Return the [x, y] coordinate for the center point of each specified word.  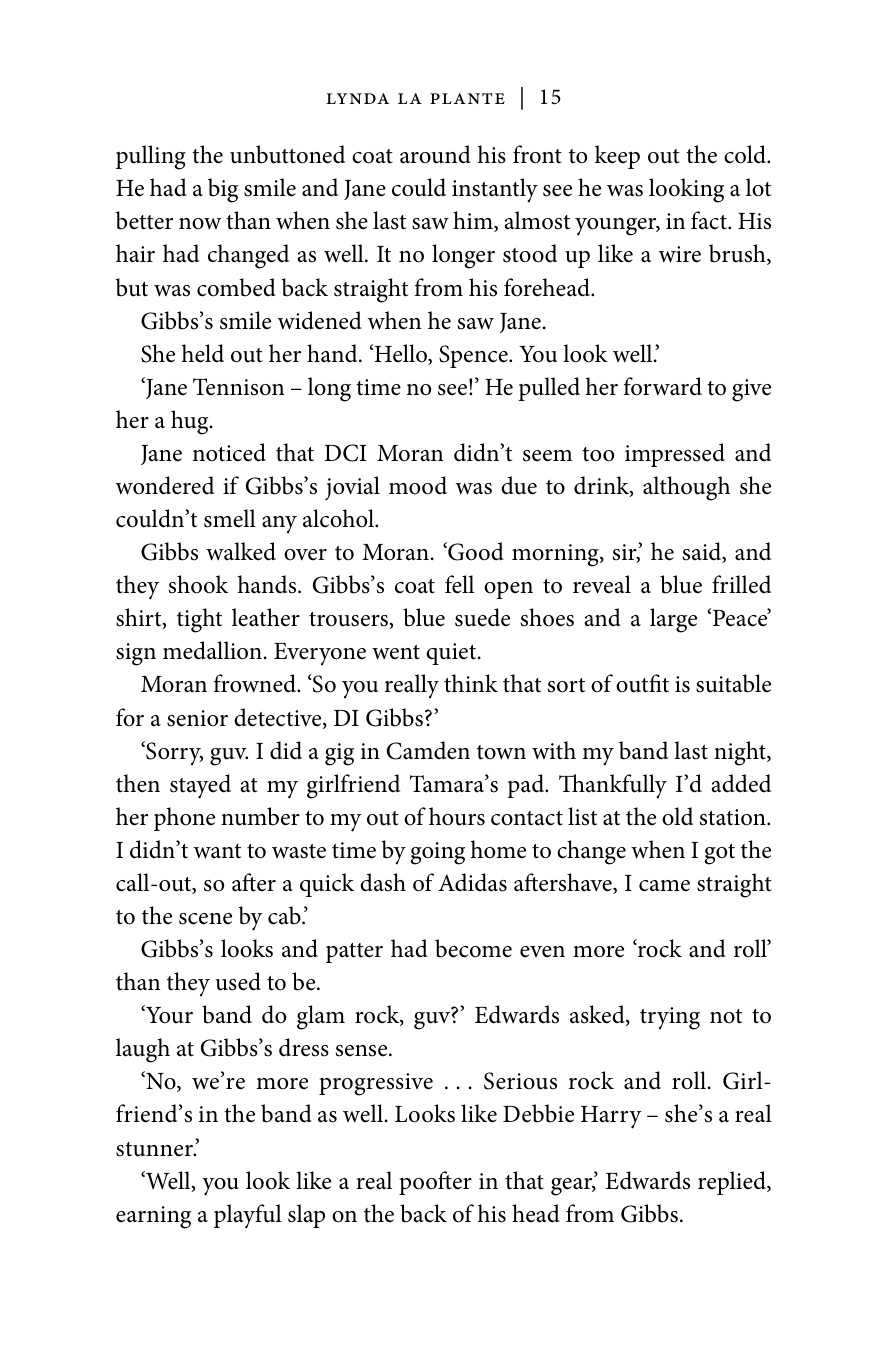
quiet [452, 654]
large [673, 620]
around [435, 154]
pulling [151, 157]
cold [746, 154]
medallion [212, 650]
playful [248, 1216]
